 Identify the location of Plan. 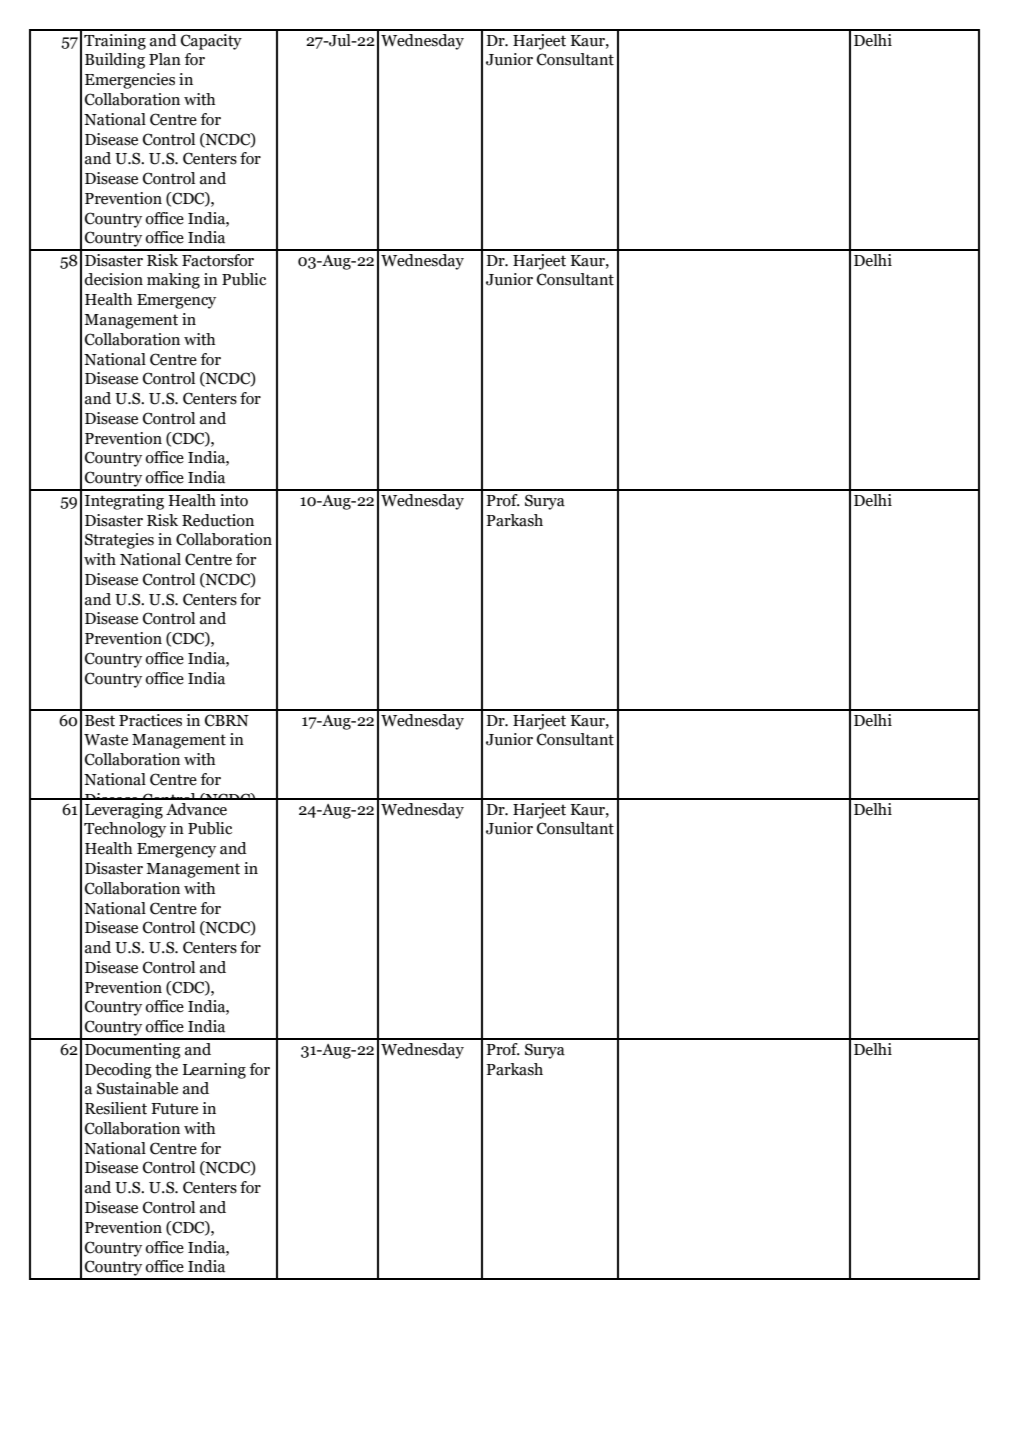
(165, 59).
